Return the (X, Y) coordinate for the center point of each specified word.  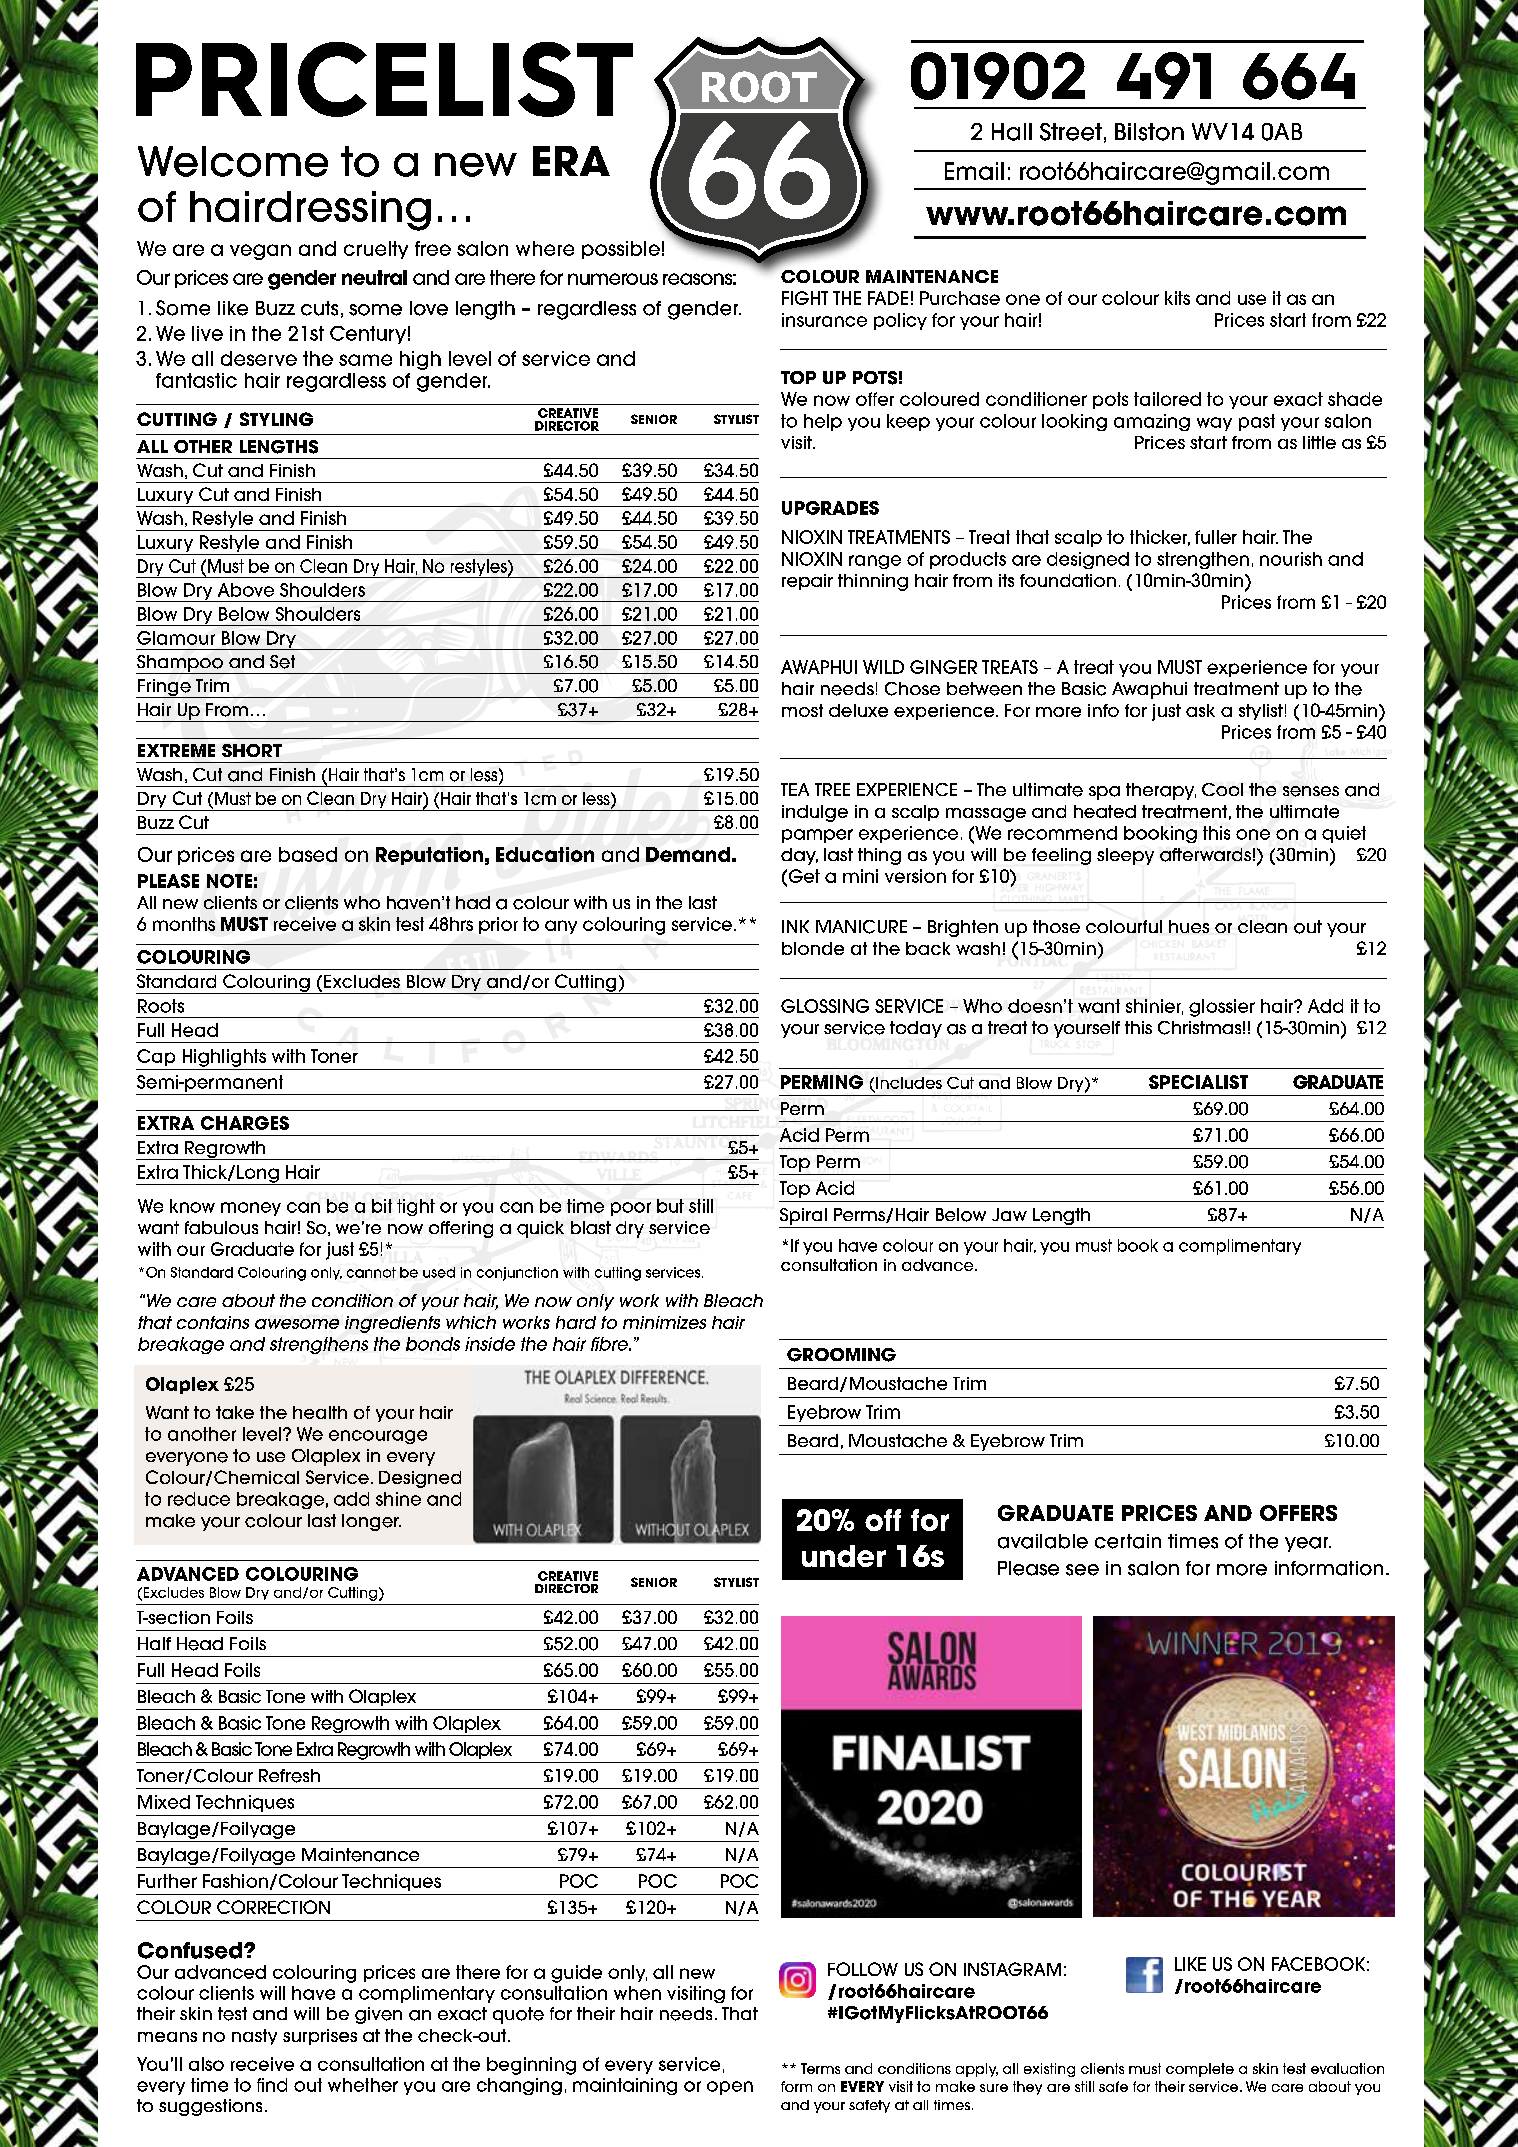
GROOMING (841, 1355)
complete (1200, 2070)
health (320, 1412)
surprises (320, 2037)
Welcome (233, 161)
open (730, 2088)
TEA (795, 789)
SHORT (252, 750)
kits (1177, 298)
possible (621, 250)
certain (1128, 1541)
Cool (1222, 789)
